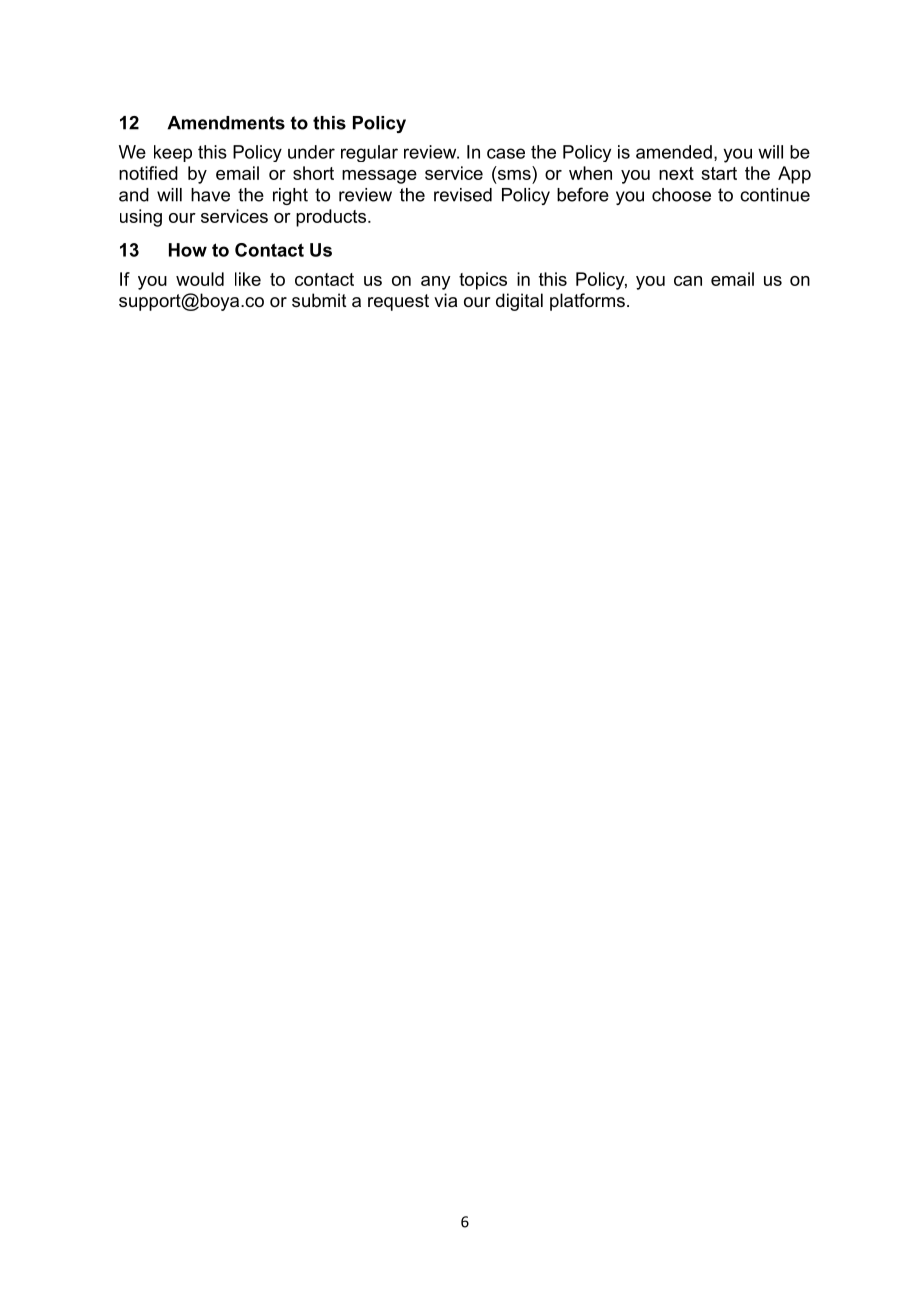 The image size is (924, 1307). I want to click on Amendments, so click(226, 123).
